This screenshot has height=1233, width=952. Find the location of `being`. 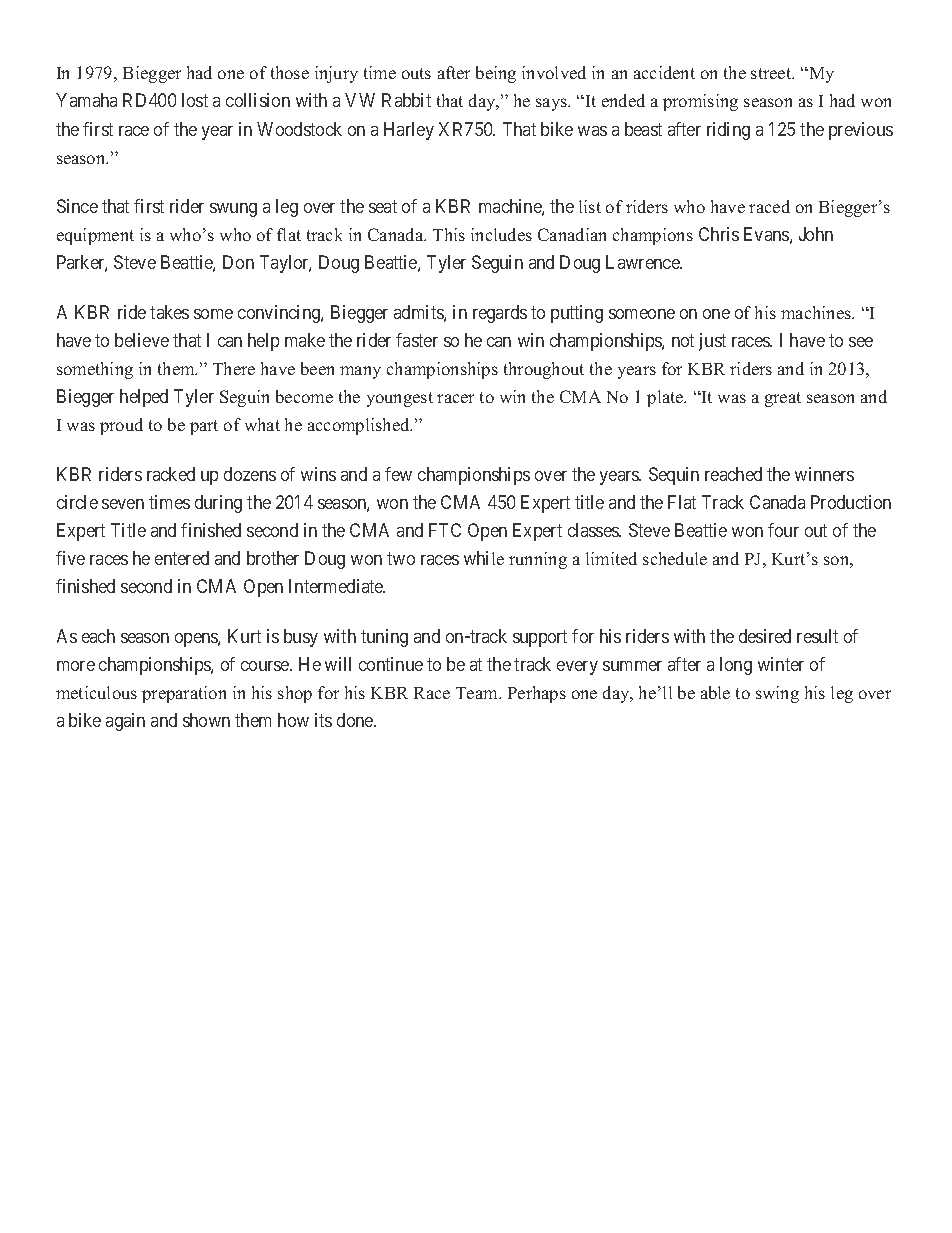

being is located at coordinates (496, 74).
